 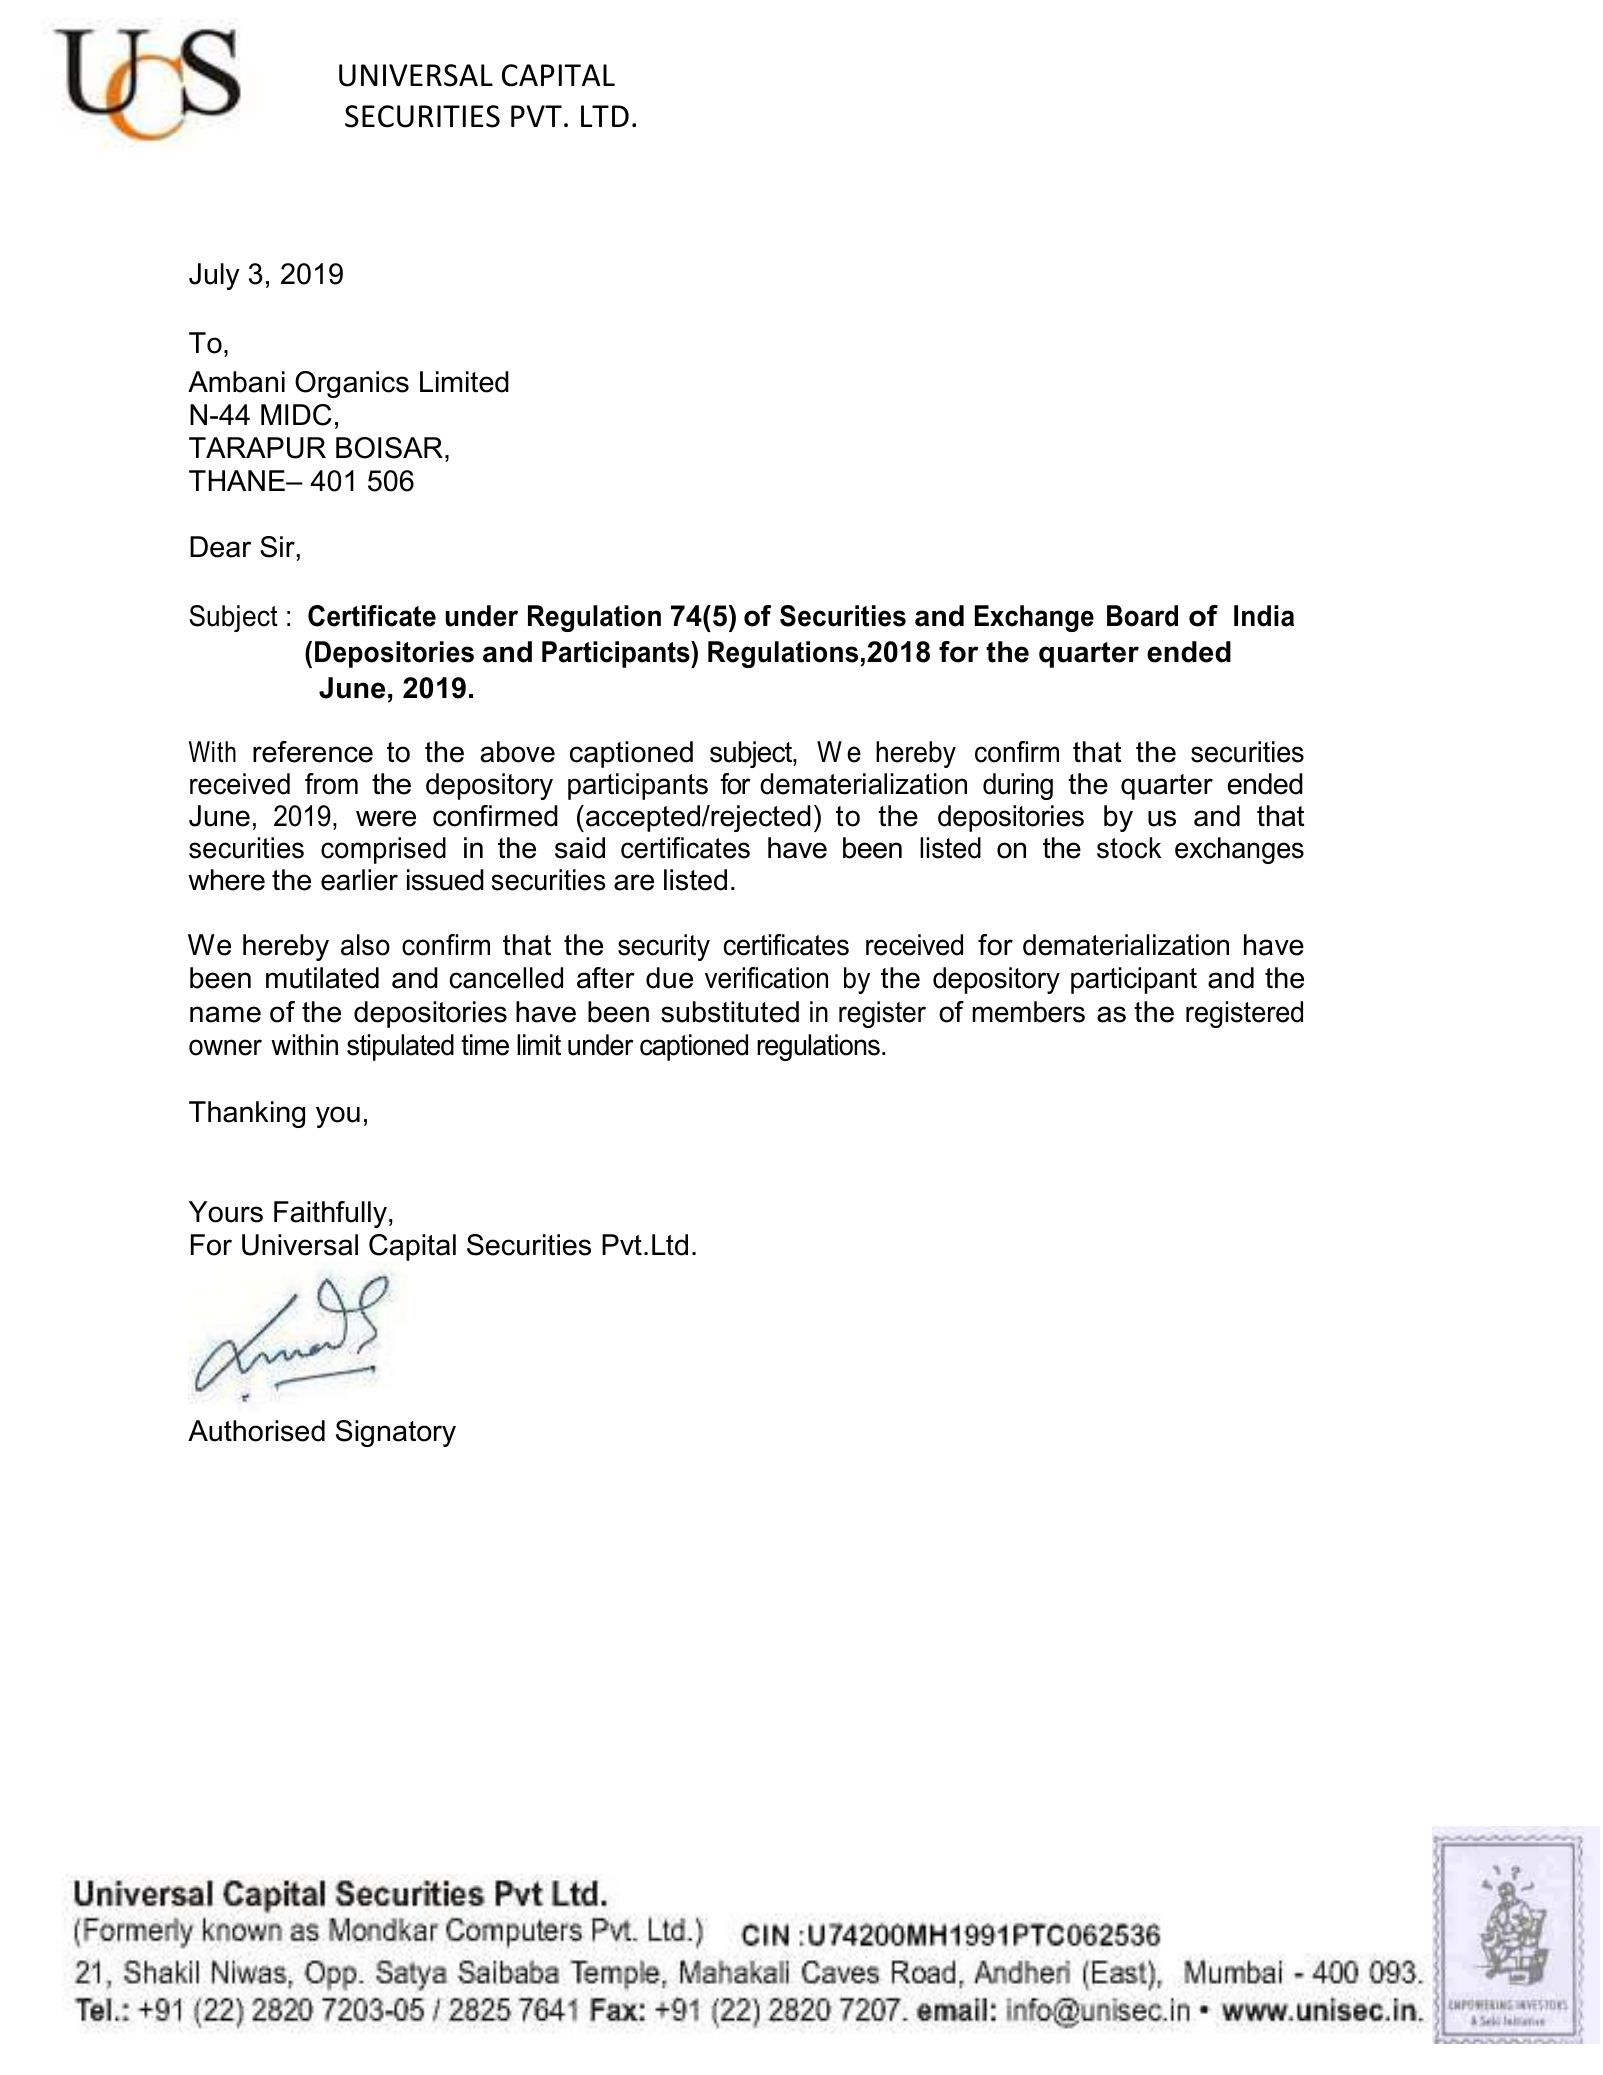 I want to click on Signatory, so click(x=396, y=1433).
